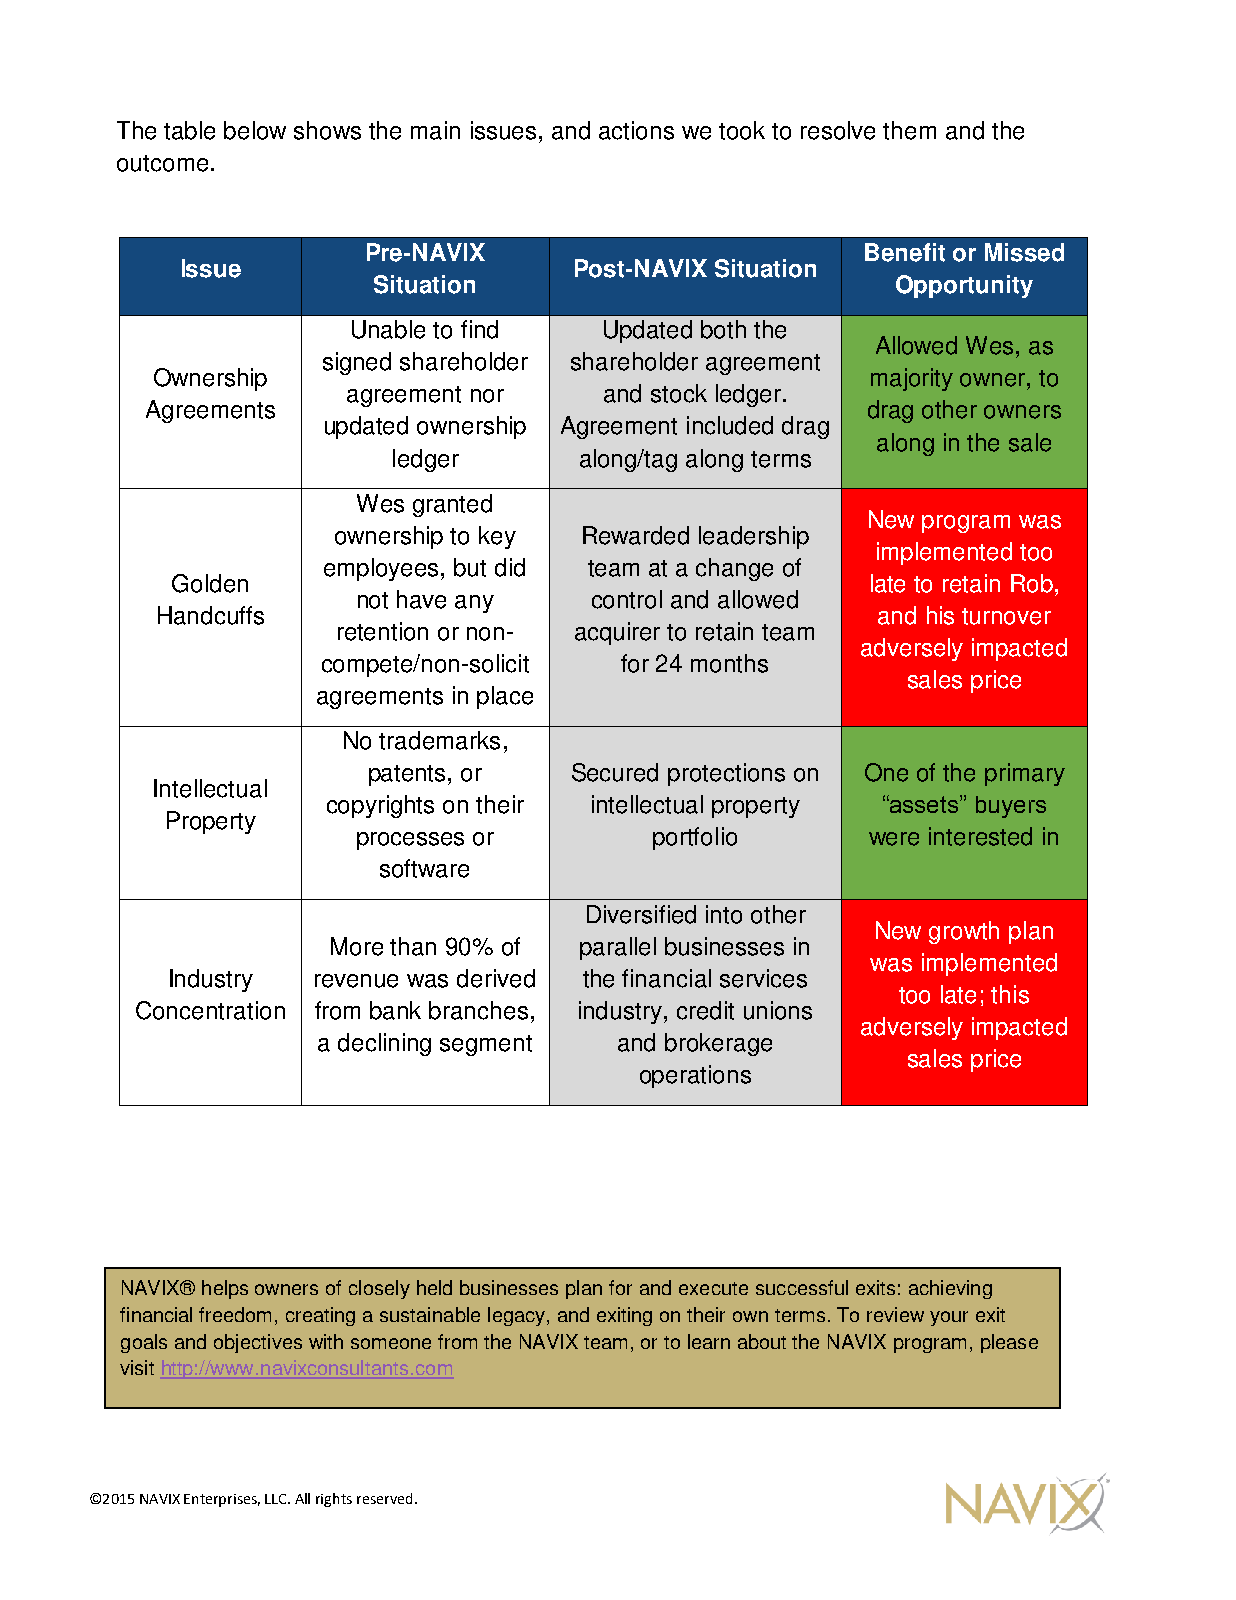 Image resolution: width=1236 pixels, height=1600 pixels. I want to click on control, so click(627, 599).
